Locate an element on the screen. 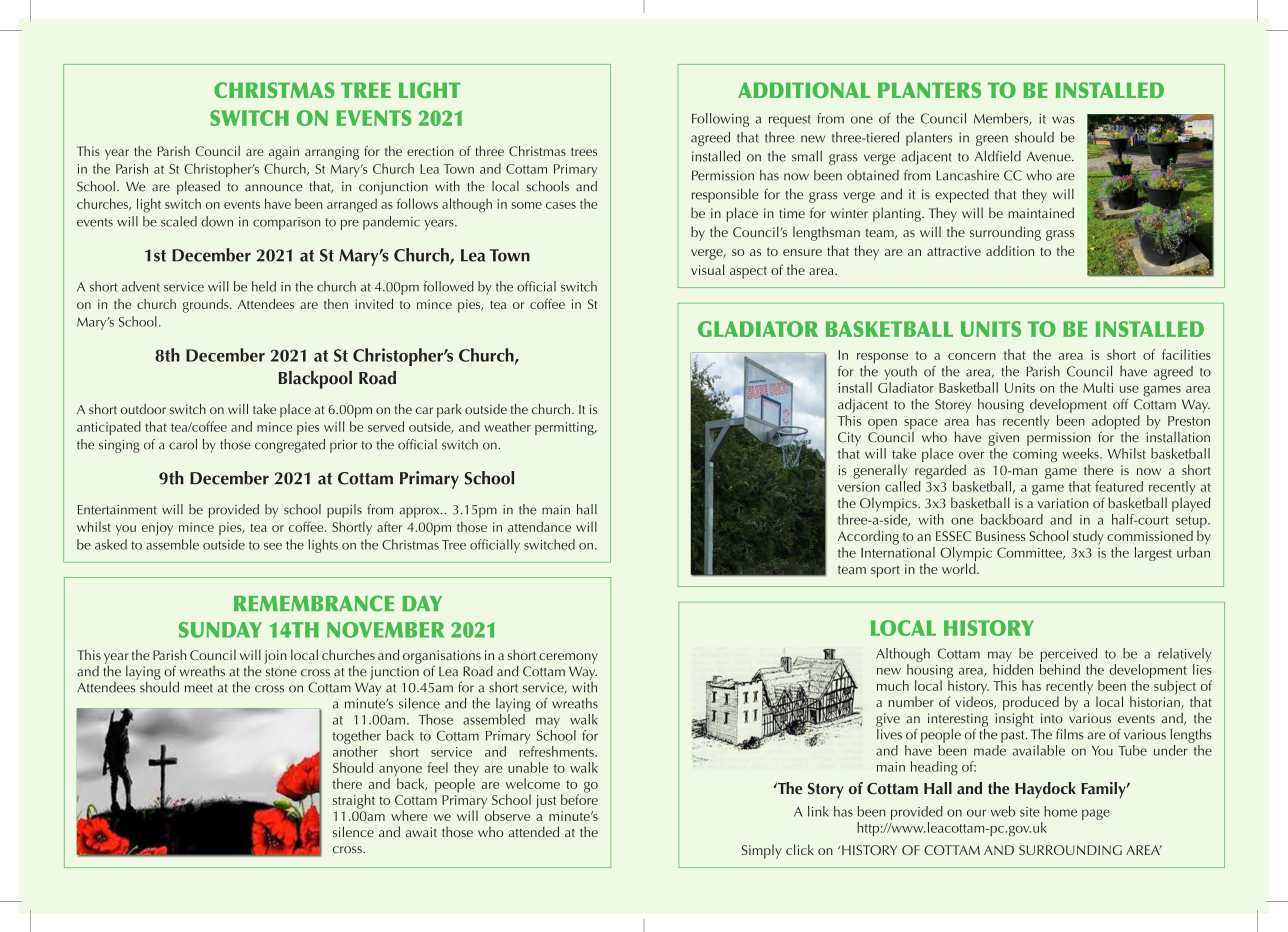 This screenshot has width=1288, height=932. straight is located at coordinates (354, 801).
